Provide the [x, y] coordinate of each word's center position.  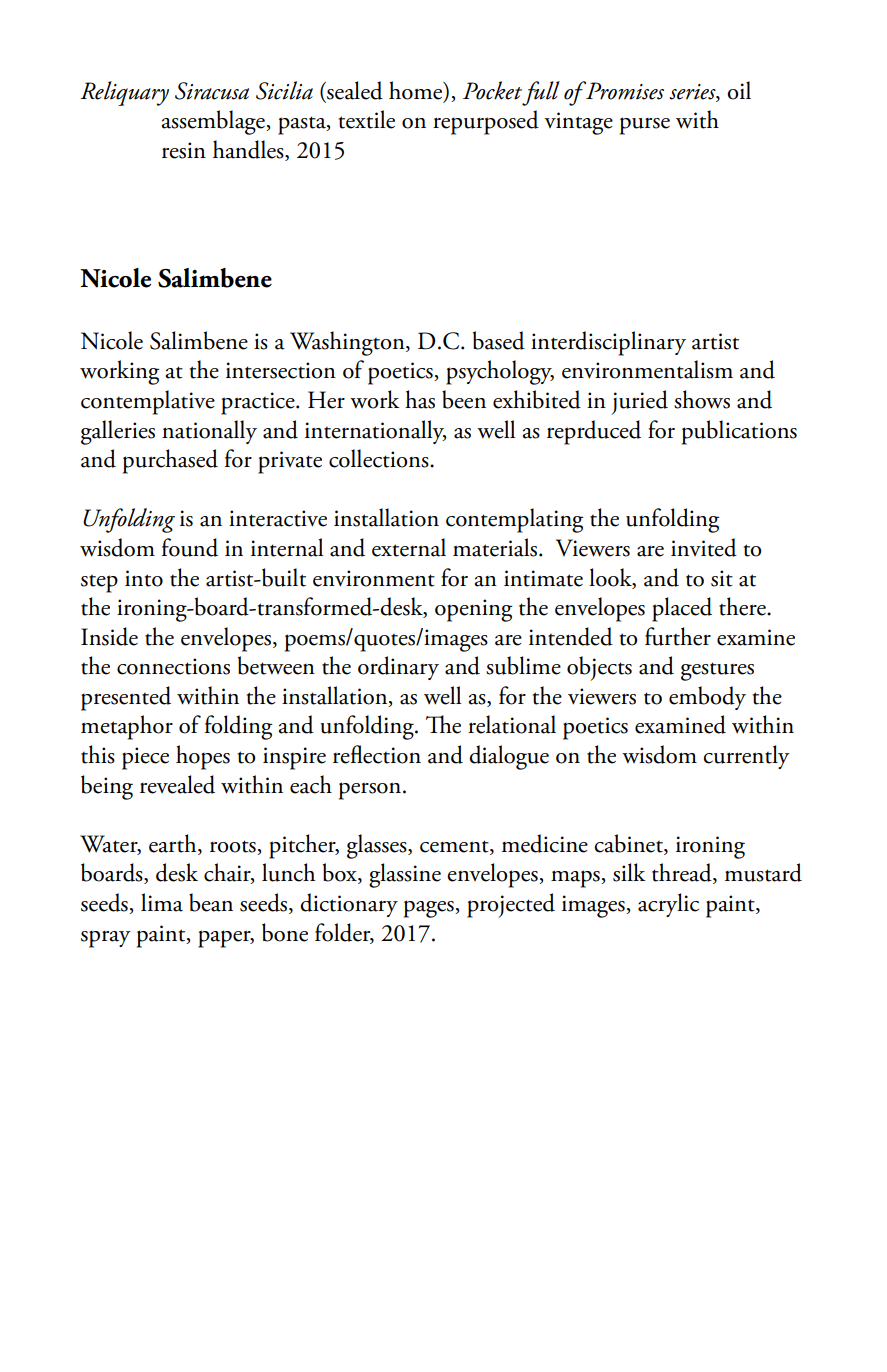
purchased [170, 461]
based [499, 340]
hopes [203, 757]
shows [702, 399]
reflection [377, 754]
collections [380, 458]
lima [162, 902]
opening [473, 610]
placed [682, 609]
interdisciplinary [608, 343]
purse [645, 126]
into [144, 578]
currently [746, 757]
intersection [281, 370]
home [417, 91]
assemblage [214, 122]
